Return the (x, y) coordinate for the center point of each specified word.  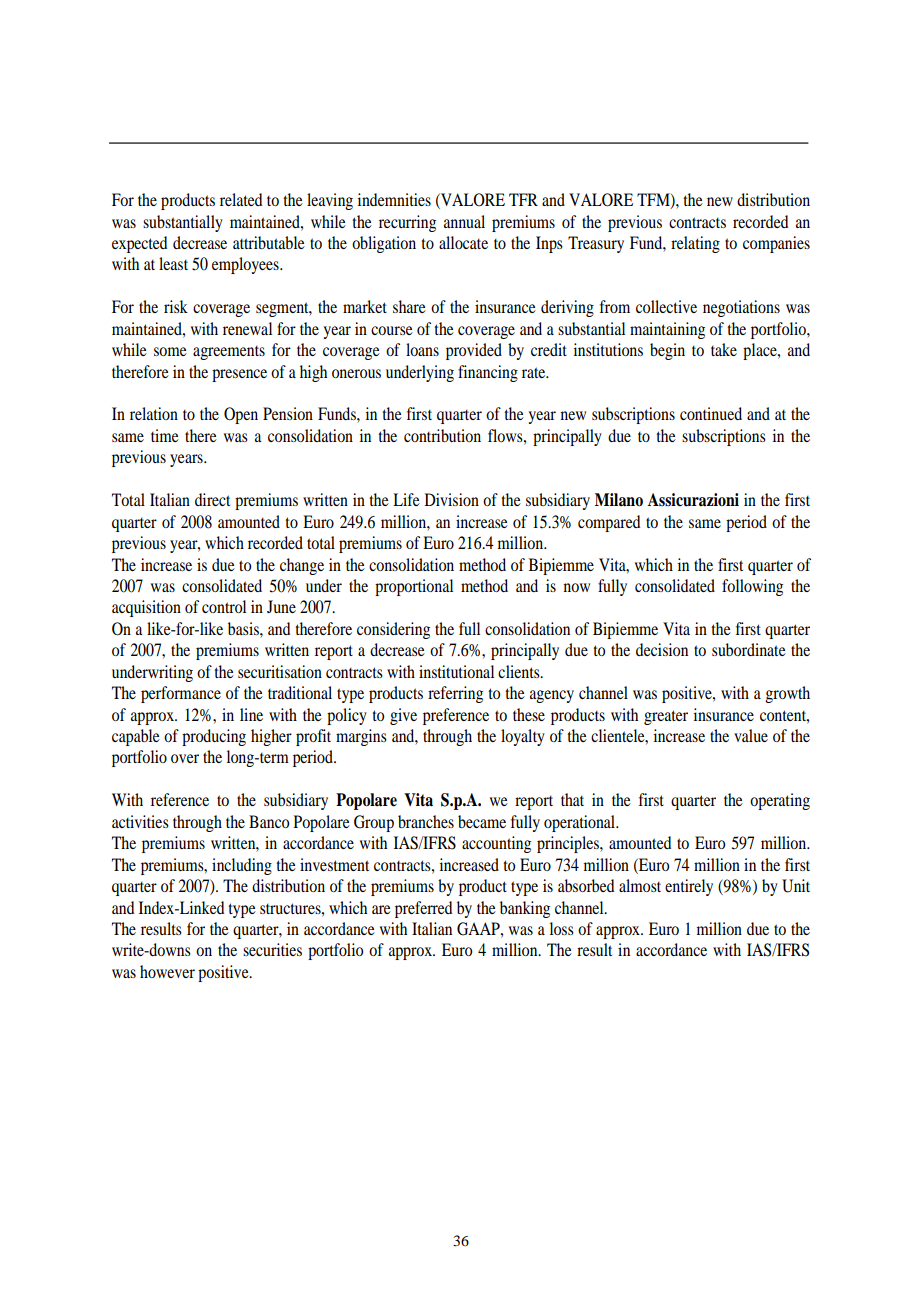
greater (666, 717)
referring (455, 694)
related (241, 199)
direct (212, 499)
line (251, 714)
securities (272, 949)
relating (695, 244)
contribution (442, 435)
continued (711, 413)
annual (464, 221)
